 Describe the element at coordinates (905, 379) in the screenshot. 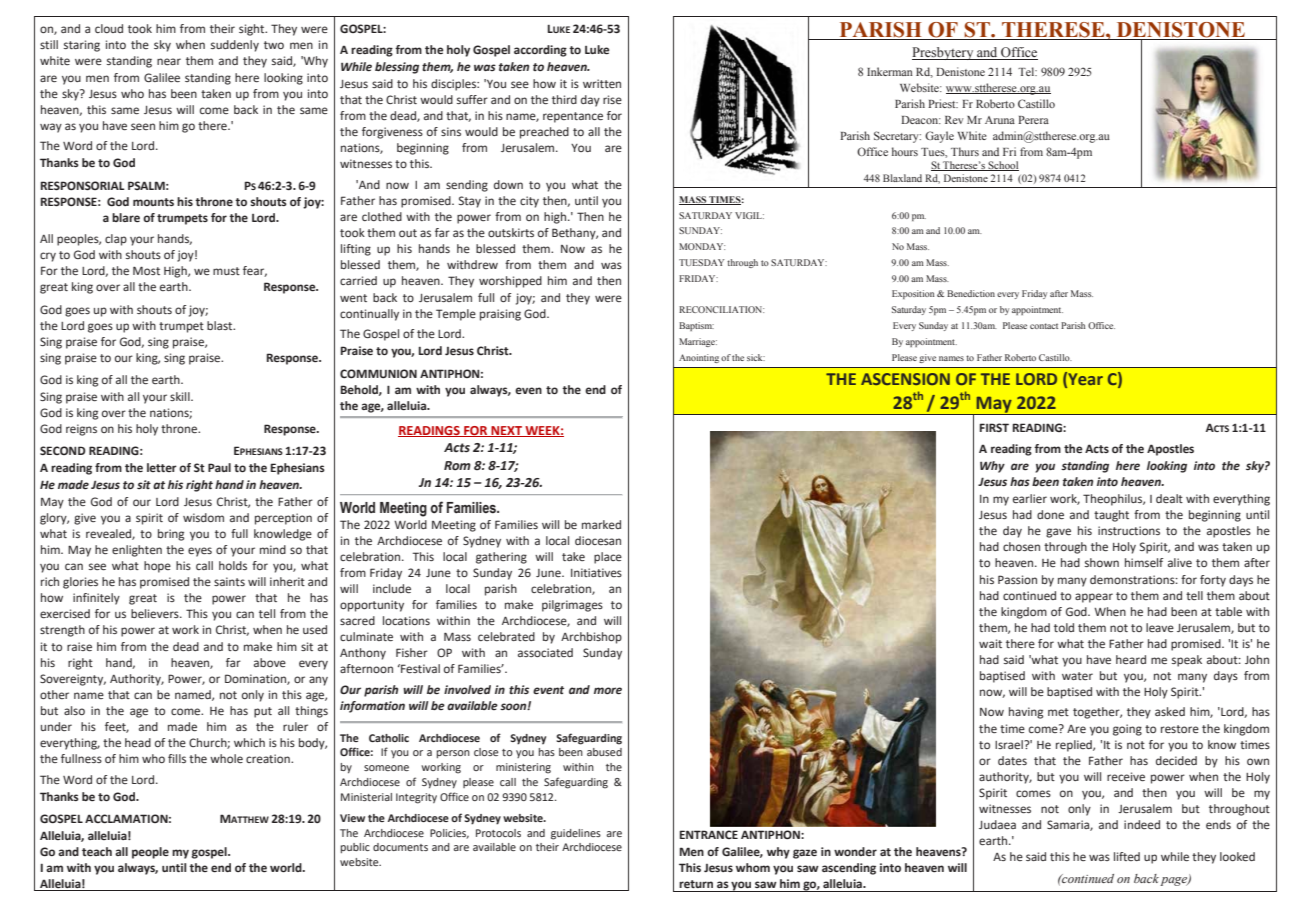

I see `ASCENSION` at that location.
